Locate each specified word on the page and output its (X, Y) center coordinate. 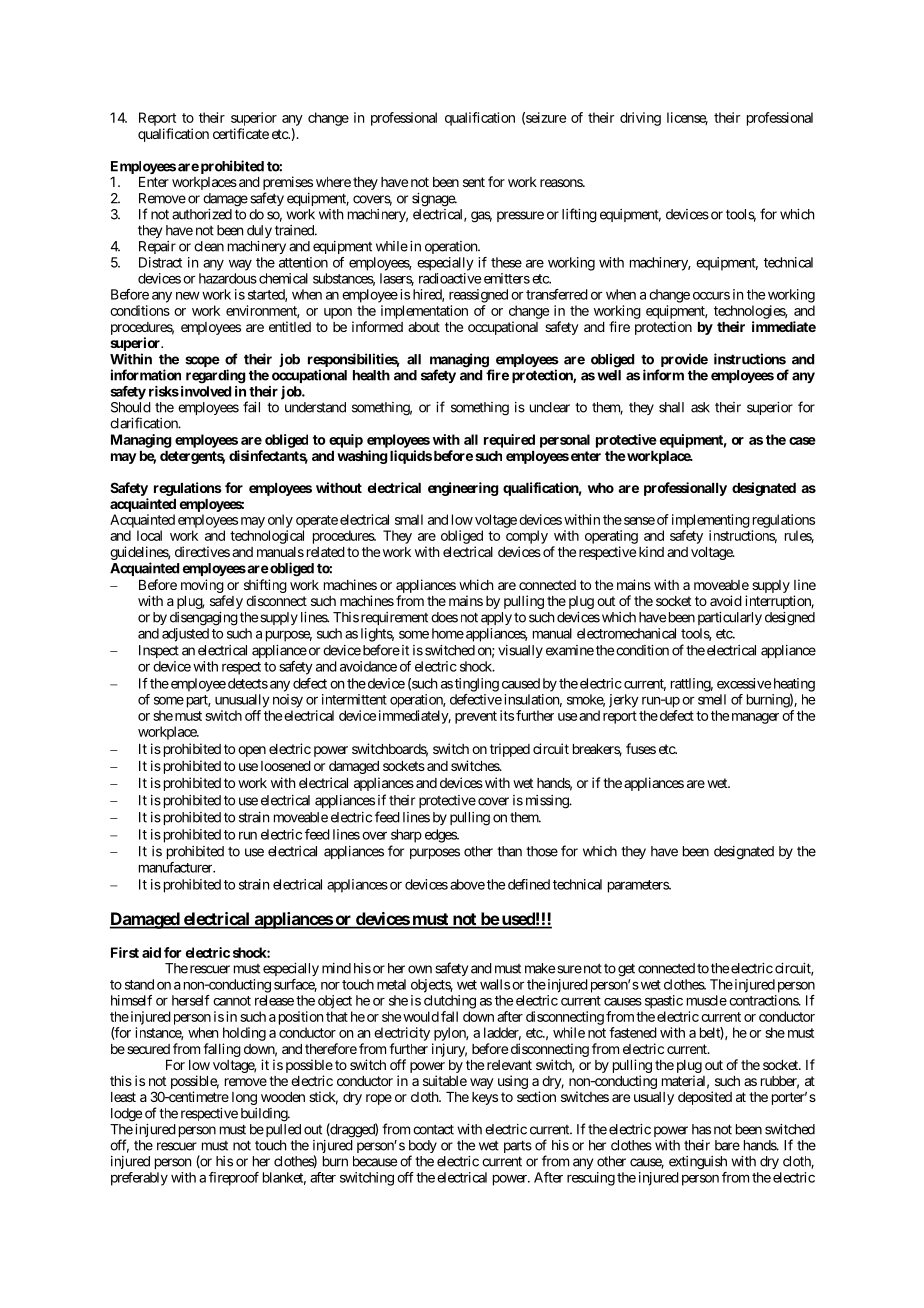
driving (640, 119)
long (244, 1098)
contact (433, 1129)
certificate (241, 133)
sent (474, 182)
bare (727, 1145)
